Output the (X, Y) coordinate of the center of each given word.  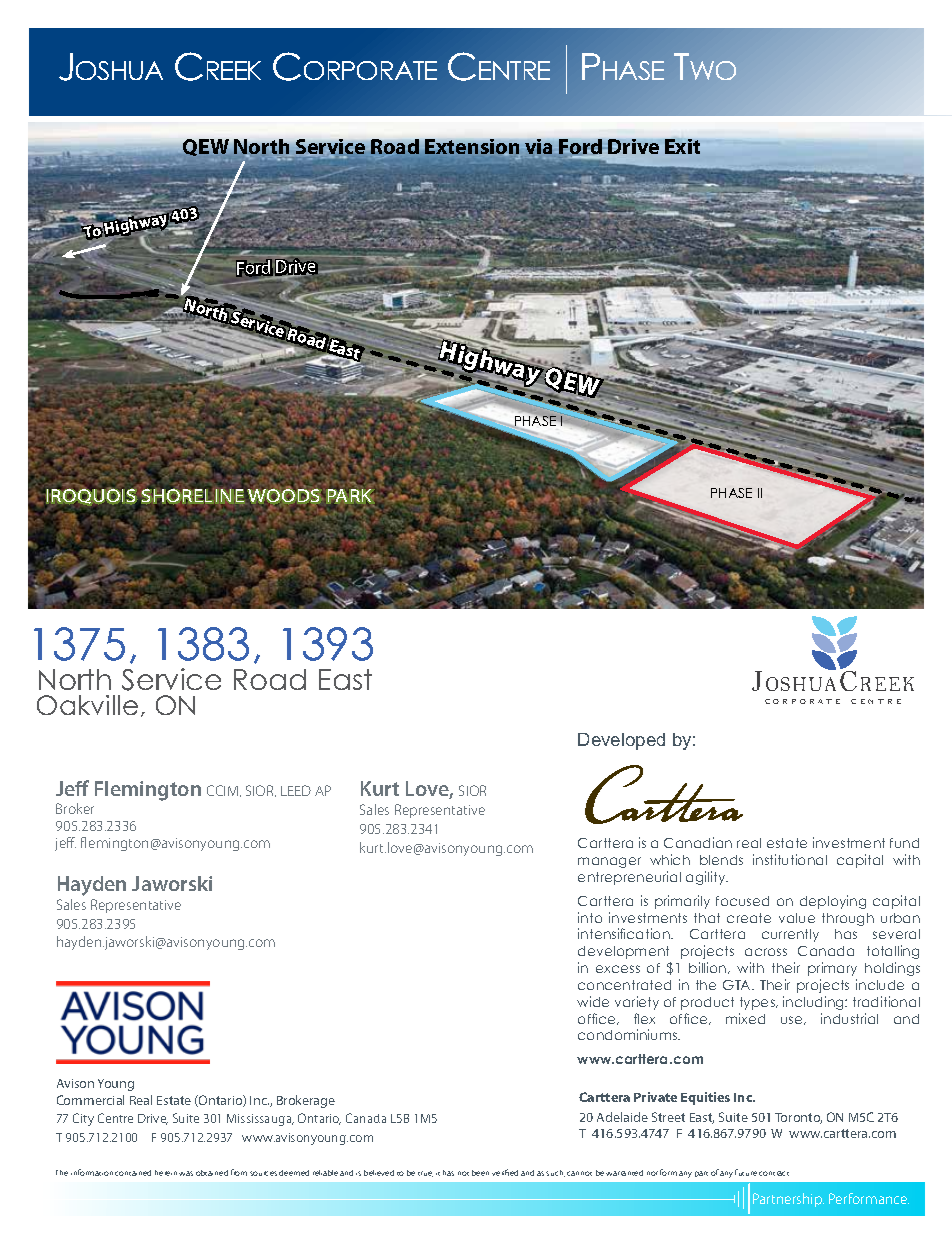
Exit (682, 146)
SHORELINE (193, 495)
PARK (350, 495)
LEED (296, 790)
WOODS (284, 495)
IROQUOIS (92, 497)
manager (609, 862)
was (186, 1173)
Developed (621, 741)
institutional (790, 859)
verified (505, 1172)
